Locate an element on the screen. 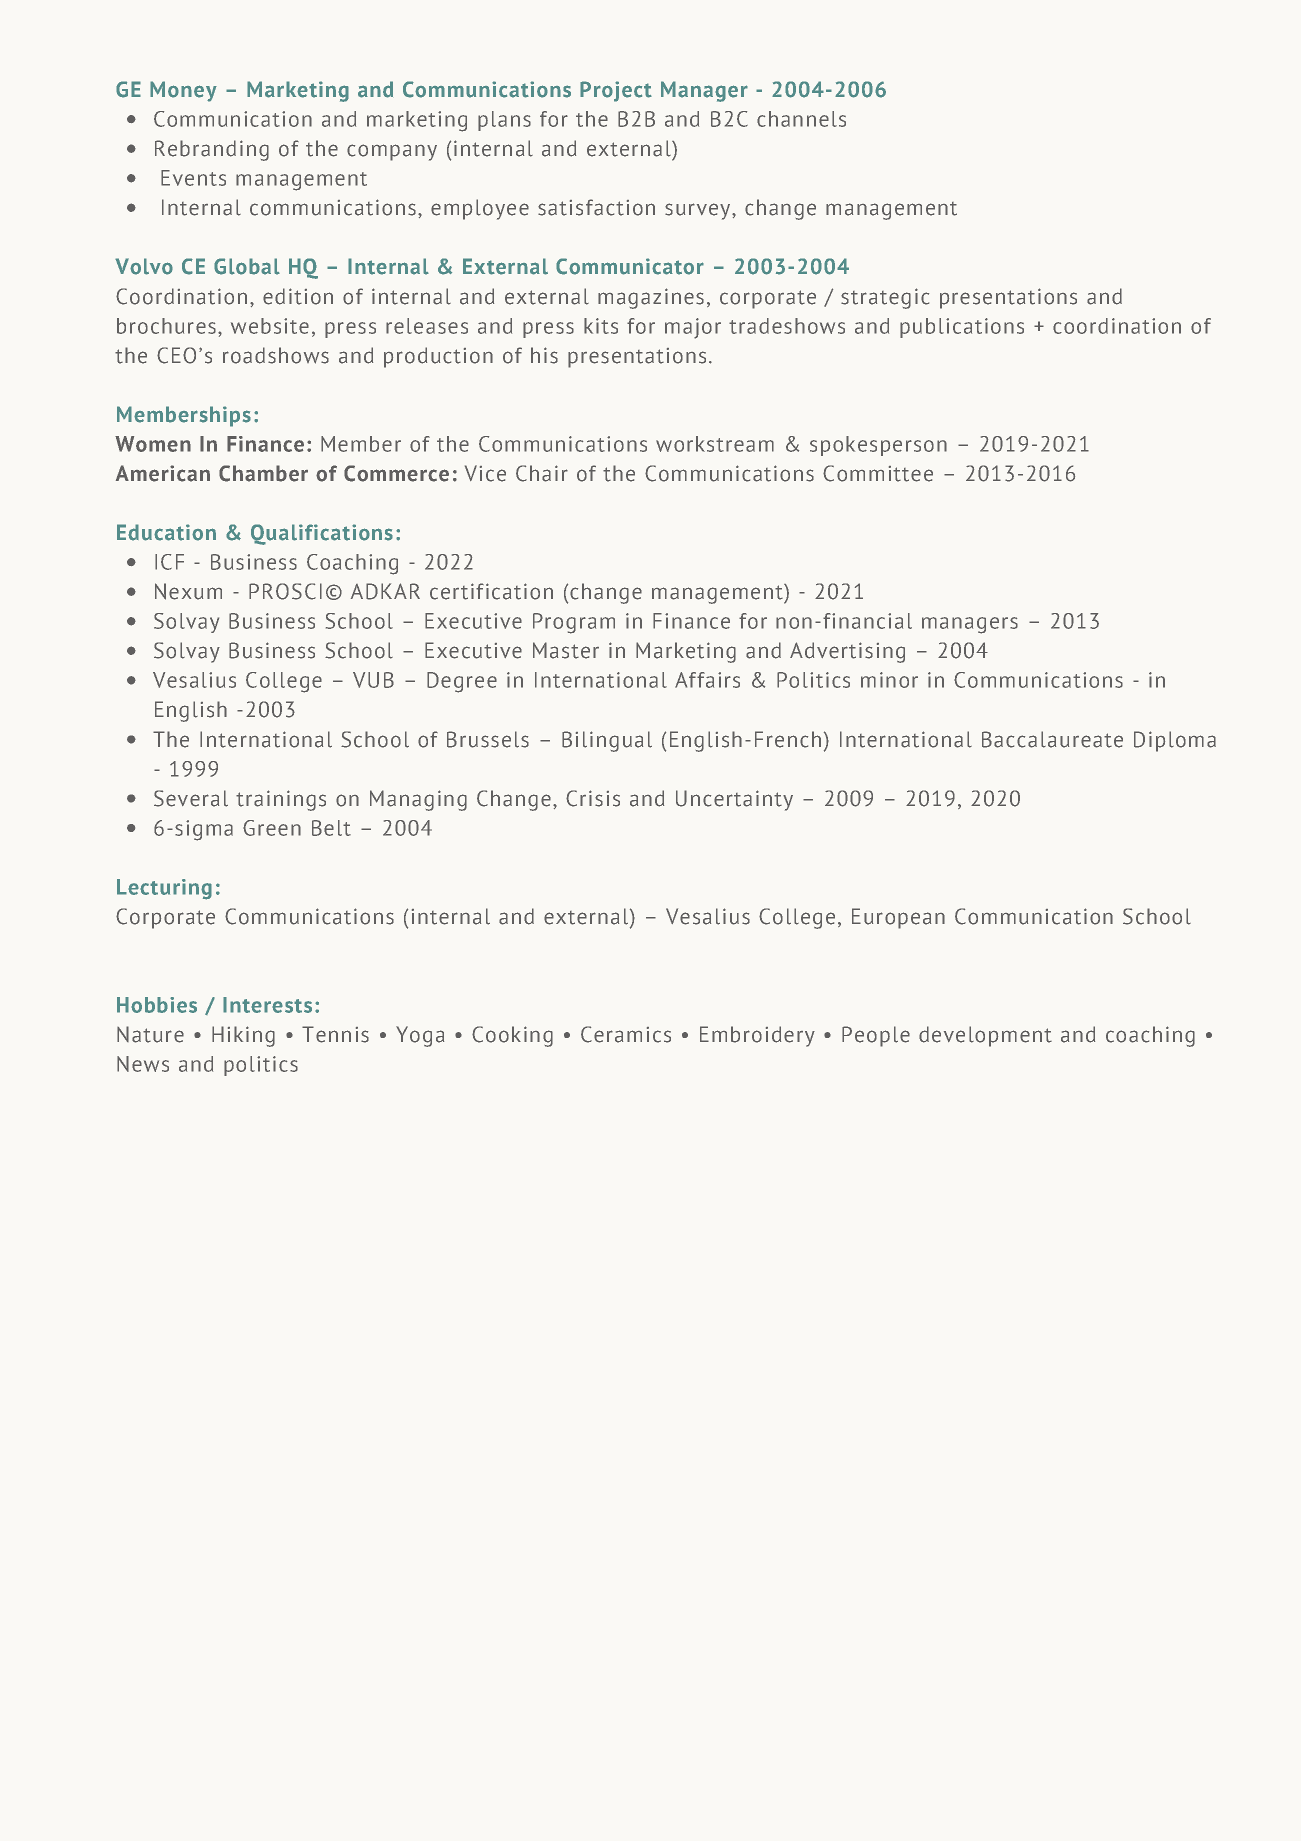 This screenshot has width=1301, height=1841. Hiking is located at coordinates (243, 1036).
